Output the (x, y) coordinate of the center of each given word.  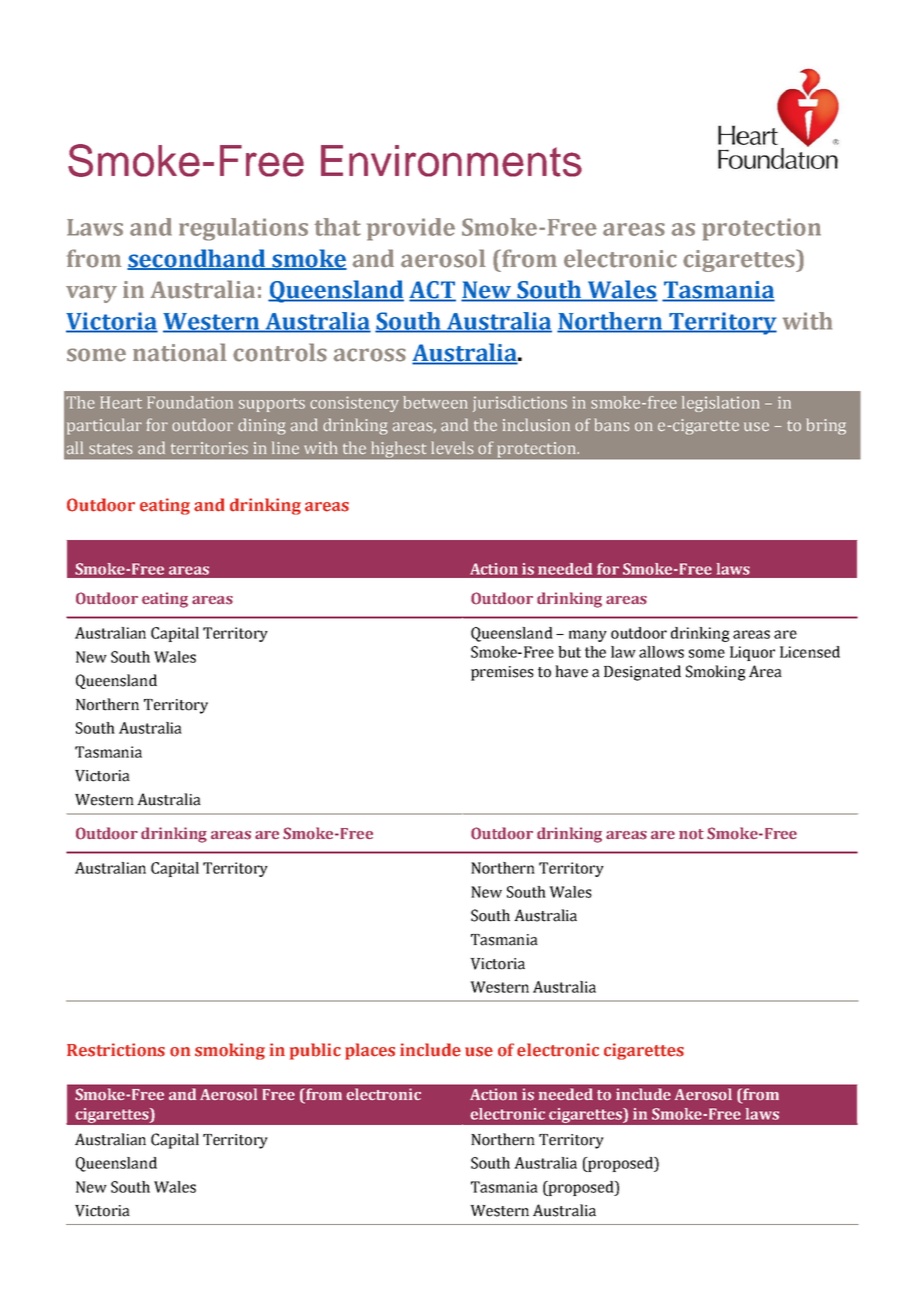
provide (411, 229)
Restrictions (116, 1050)
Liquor (752, 653)
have (571, 671)
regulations (243, 229)
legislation (721, 404)
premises (502, 673)
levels (452, 448)
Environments (451, 161)
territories (209, 448)
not (691, 834)
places (370, 1051)
